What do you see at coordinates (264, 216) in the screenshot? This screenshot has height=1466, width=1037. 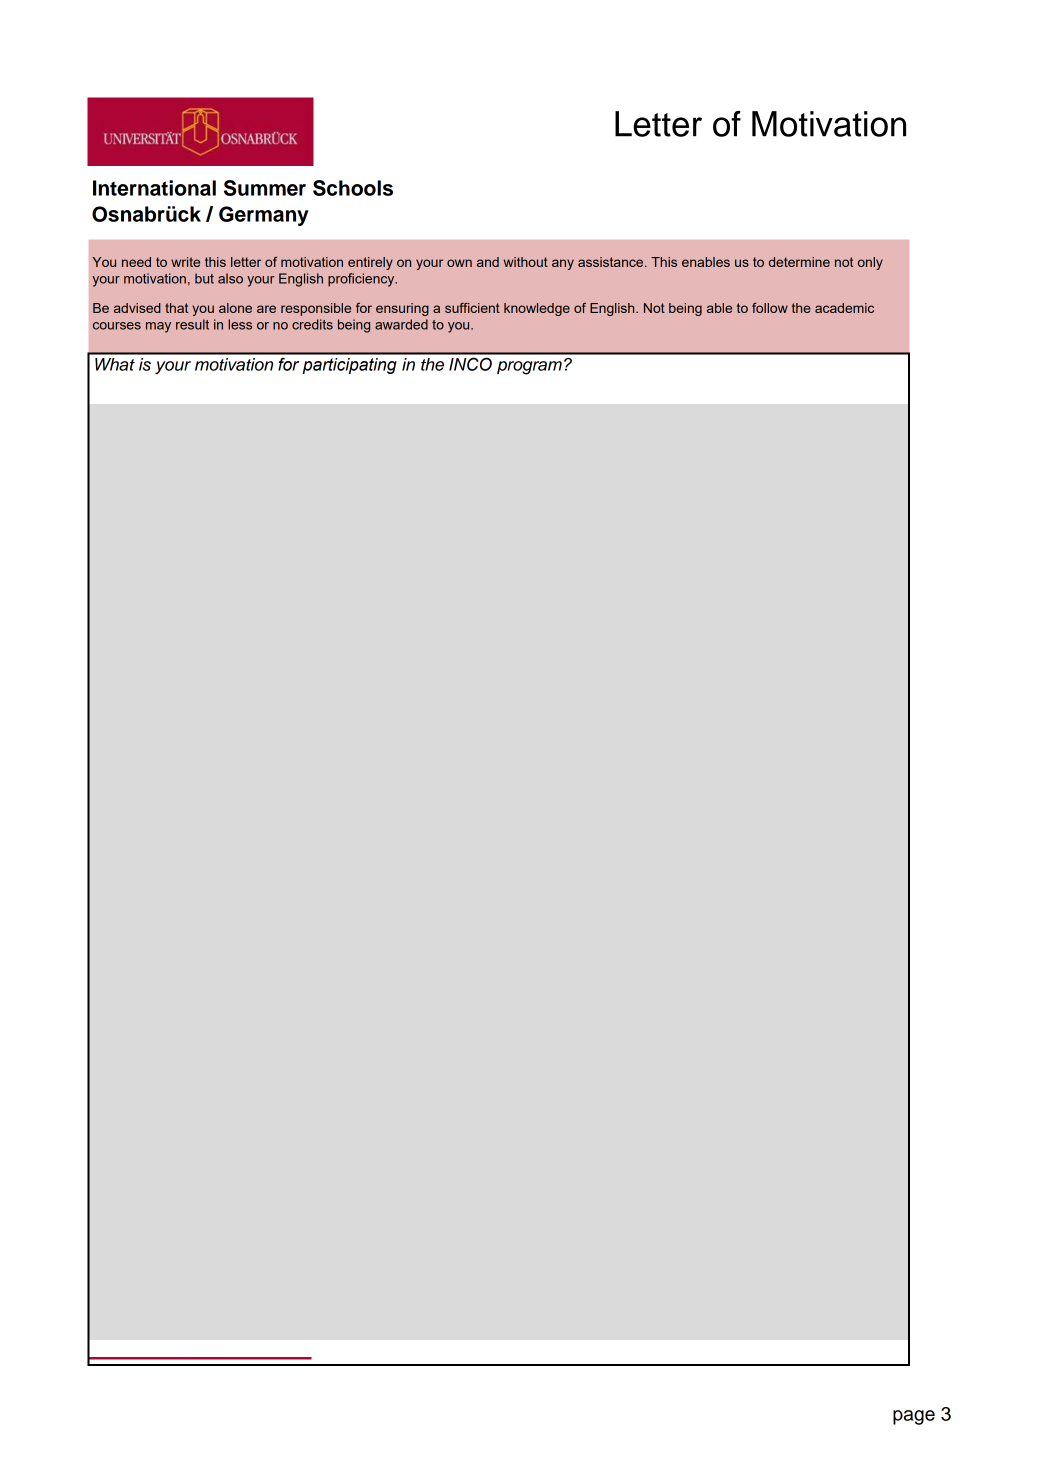 I see `Germany` at bounding box center [264, 216].
